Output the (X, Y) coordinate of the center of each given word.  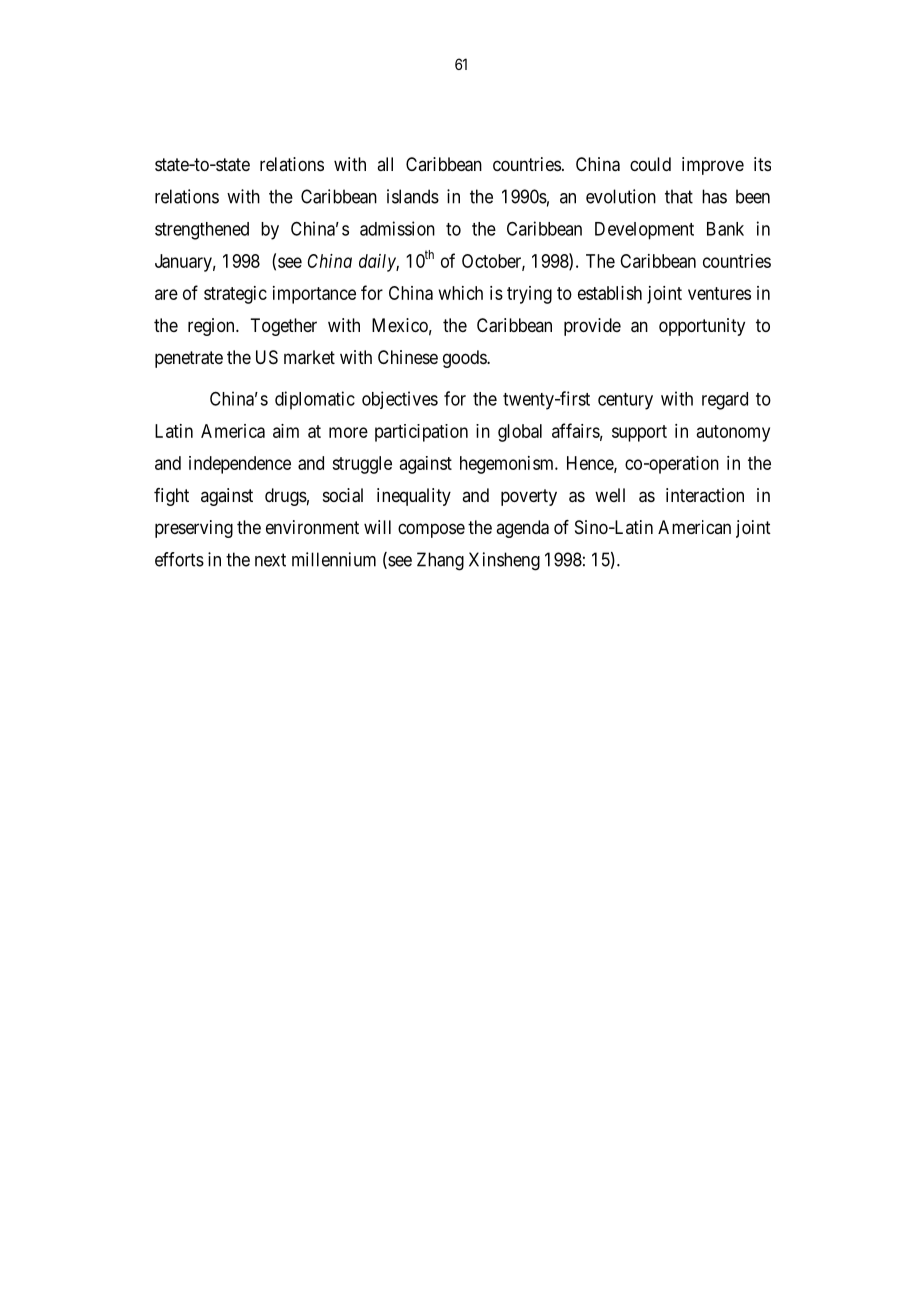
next (270, 560)
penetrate (189, 359)
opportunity (702, 327)
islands (413, 196)
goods (465, 359)
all (385, 164)
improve (713, 166)
